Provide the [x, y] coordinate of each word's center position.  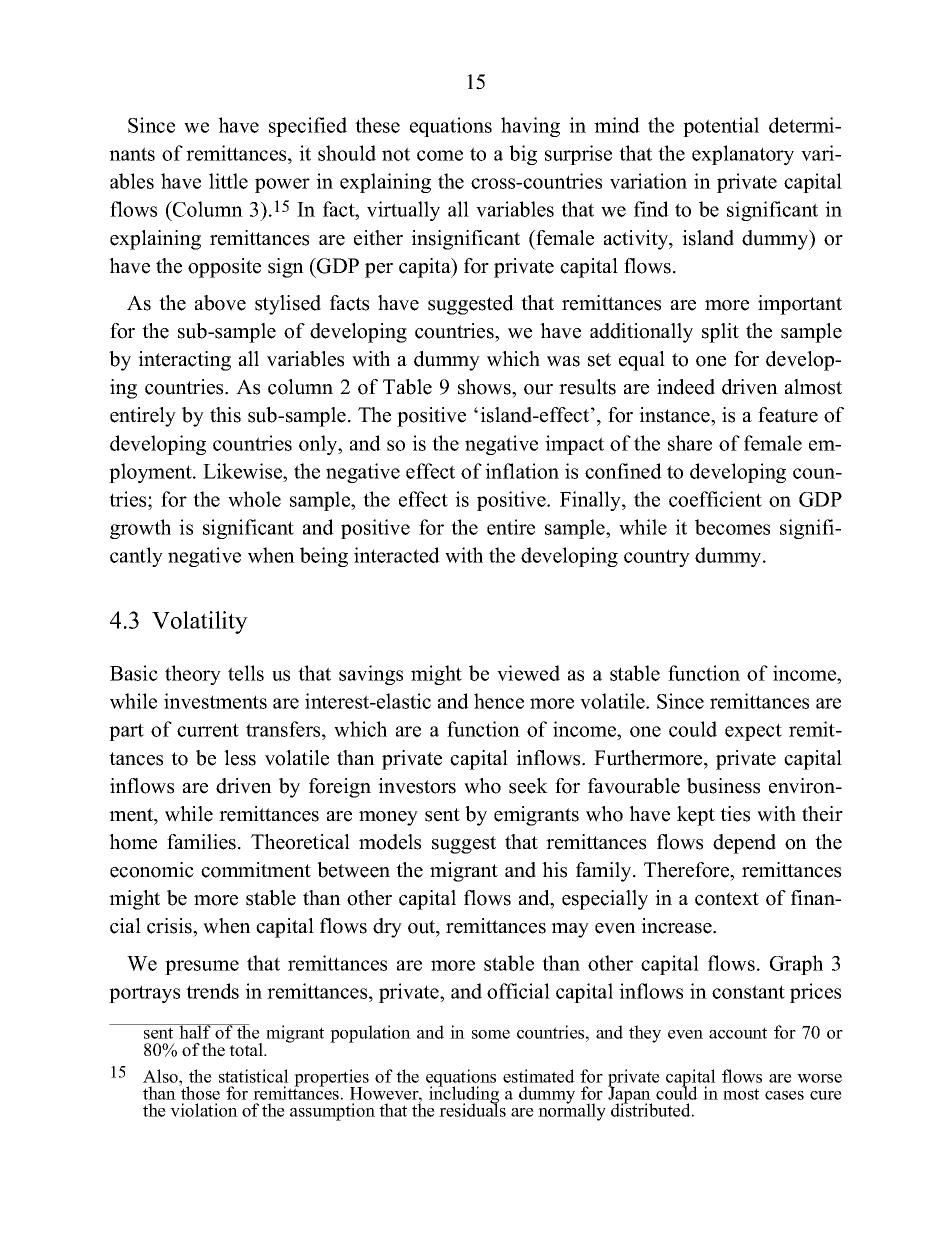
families [203, 842]
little [228, 181]
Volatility [200, 622]
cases [784, 1095]
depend [744, 844]
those [199, 1092]
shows [485, 387]
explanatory [743, 155]
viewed [528, 673]
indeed [686, 387]
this [225, 415]
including [464, 1095]
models [390, 842]
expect [753, 732]
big [523, 155]
